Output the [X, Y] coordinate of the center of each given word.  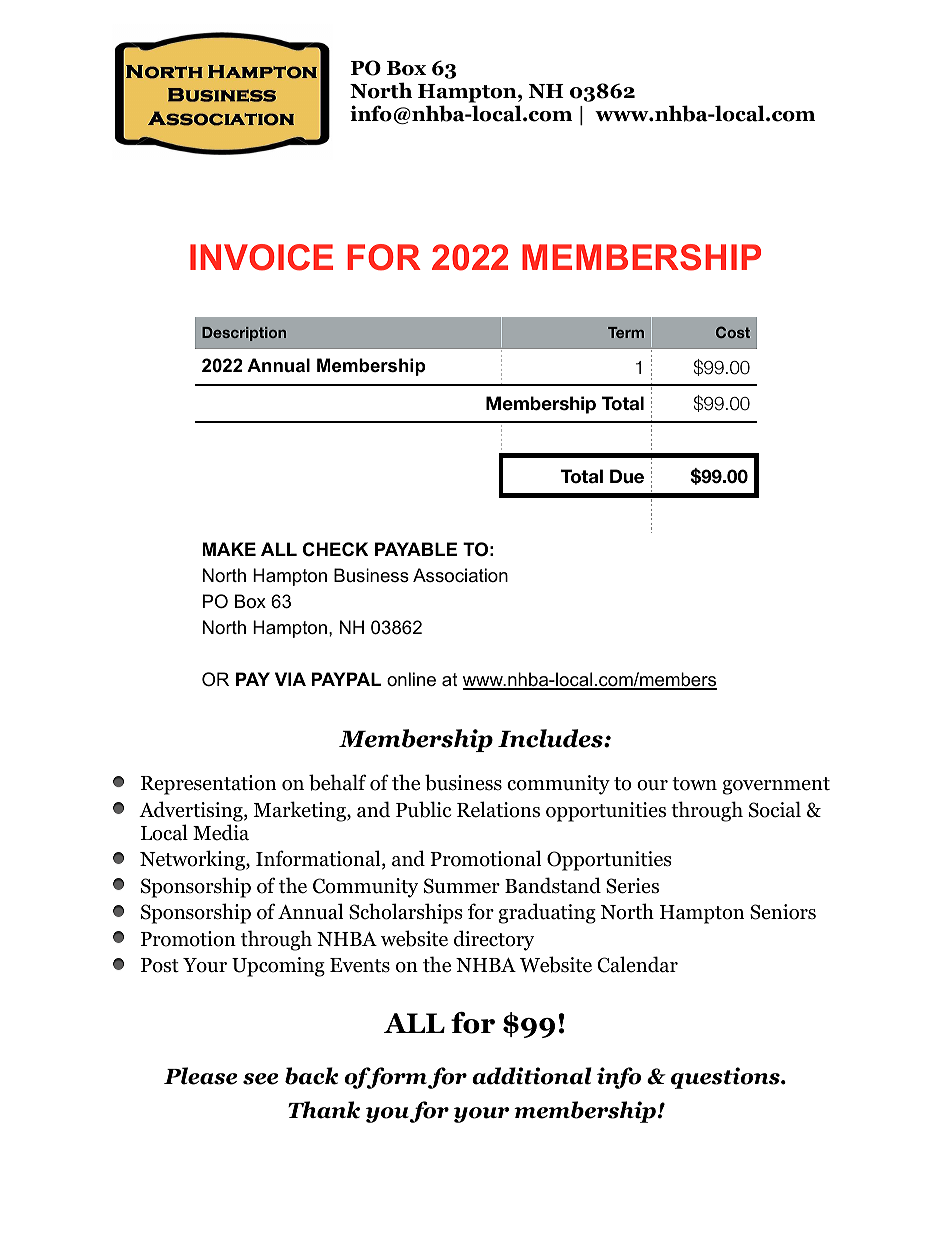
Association [460, 575]
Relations [498, 809]
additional [532, 1076]
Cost [733, 332]
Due [627, 476]
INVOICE [261, 257]
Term [626, 332]
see [260, 1079]
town [694, 784]
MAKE [229, 549]
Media [221, 832]
